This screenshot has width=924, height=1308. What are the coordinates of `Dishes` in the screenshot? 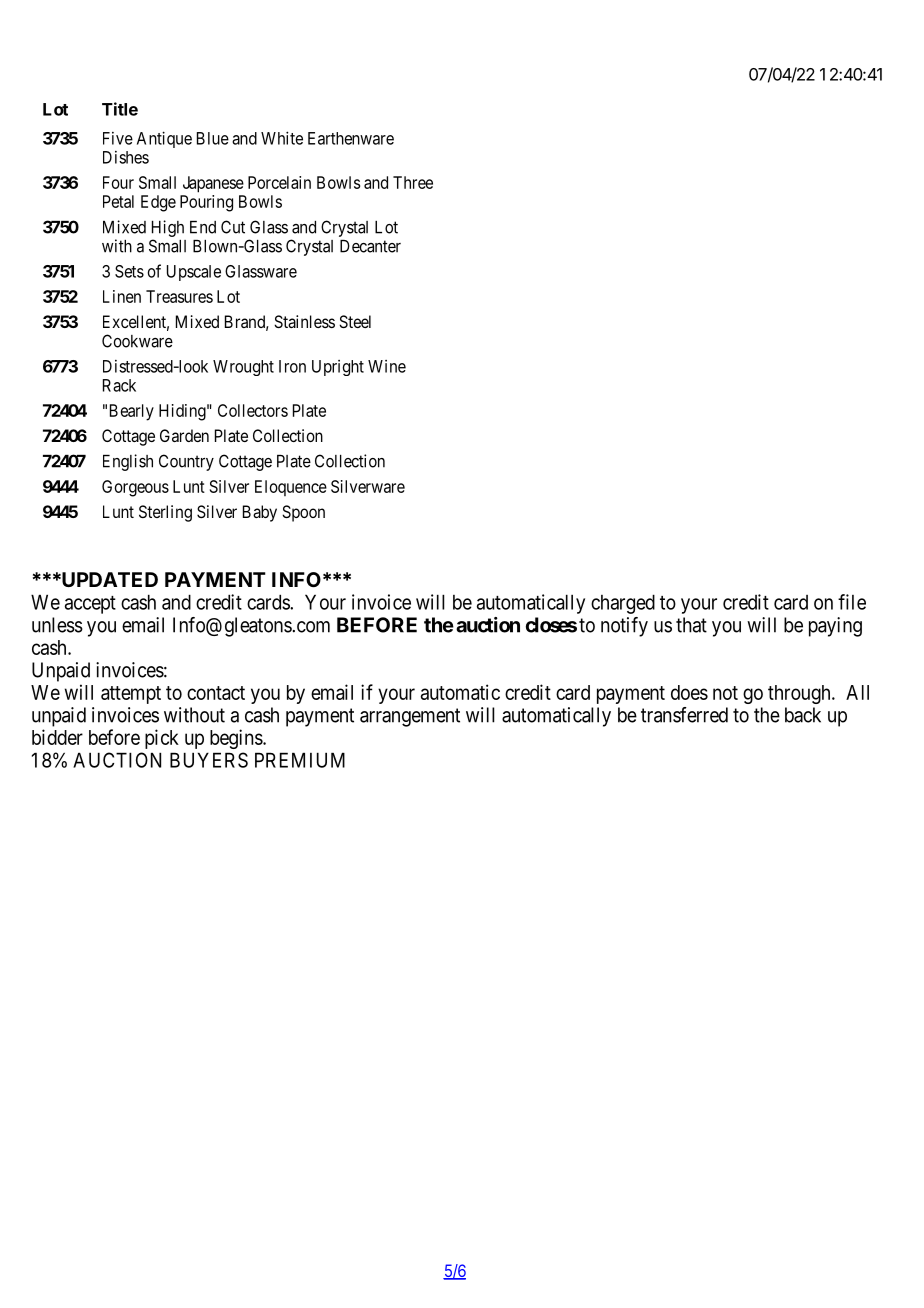 It's located at (126, 157).
